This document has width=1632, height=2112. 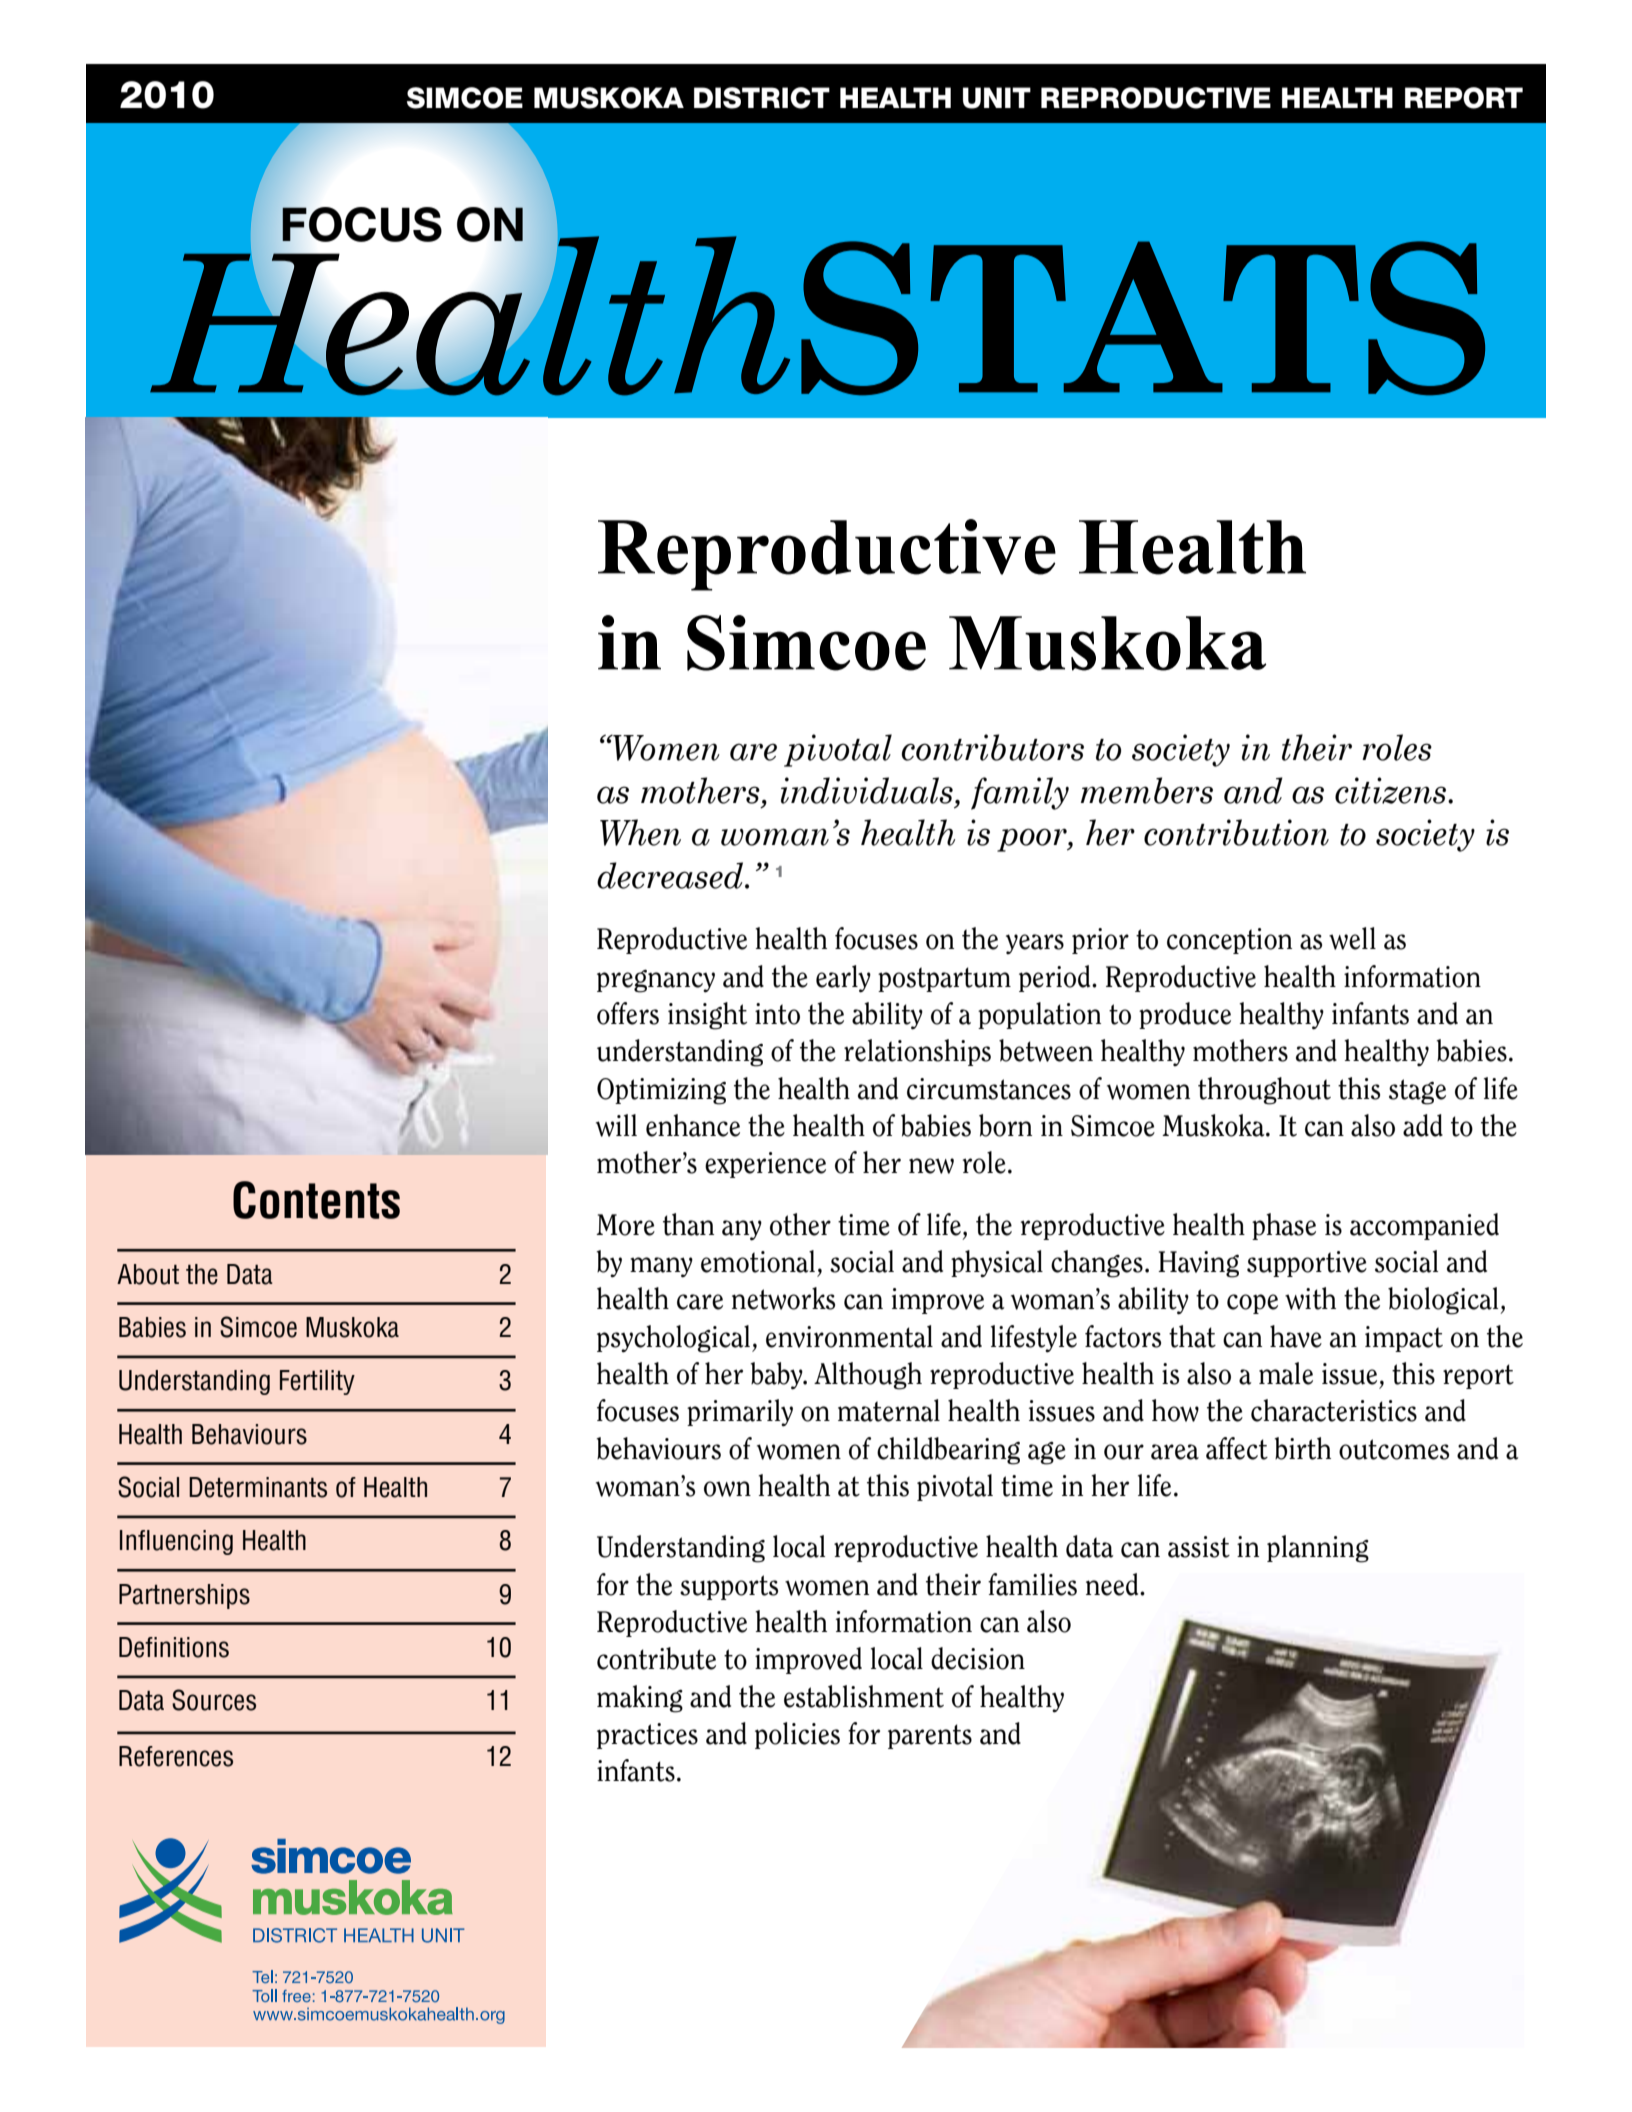 What do you see at coordinates (843, 979) in the document?
I see `early` at bounding box center [843, 979].
